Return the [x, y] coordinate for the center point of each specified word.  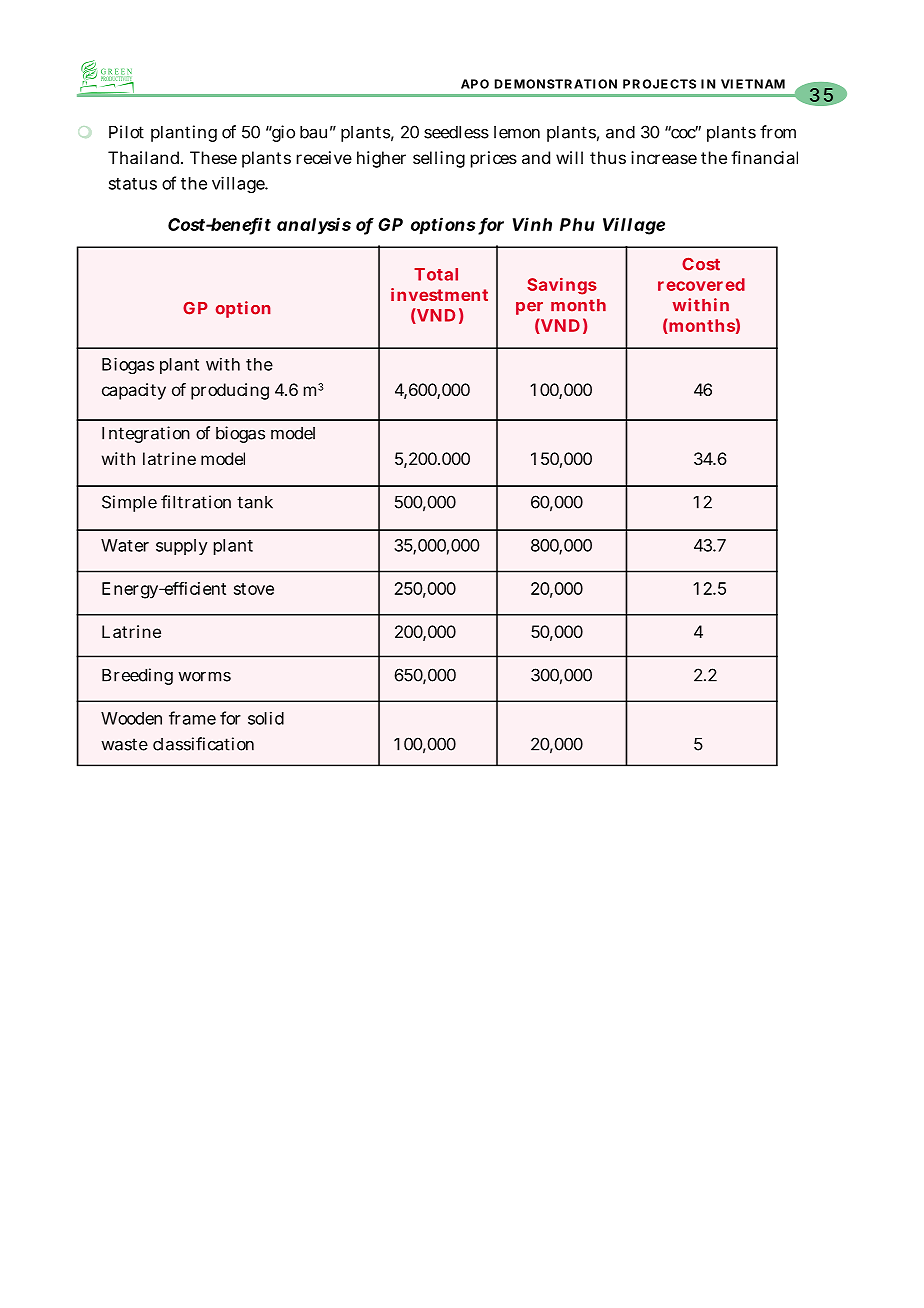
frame [192, 718]
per [529, 308]
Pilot [126, 132]
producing [230, 391]
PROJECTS [659, 84]
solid [266, 718]
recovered [701, 284]
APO [475, 84]
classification [203, 744]
